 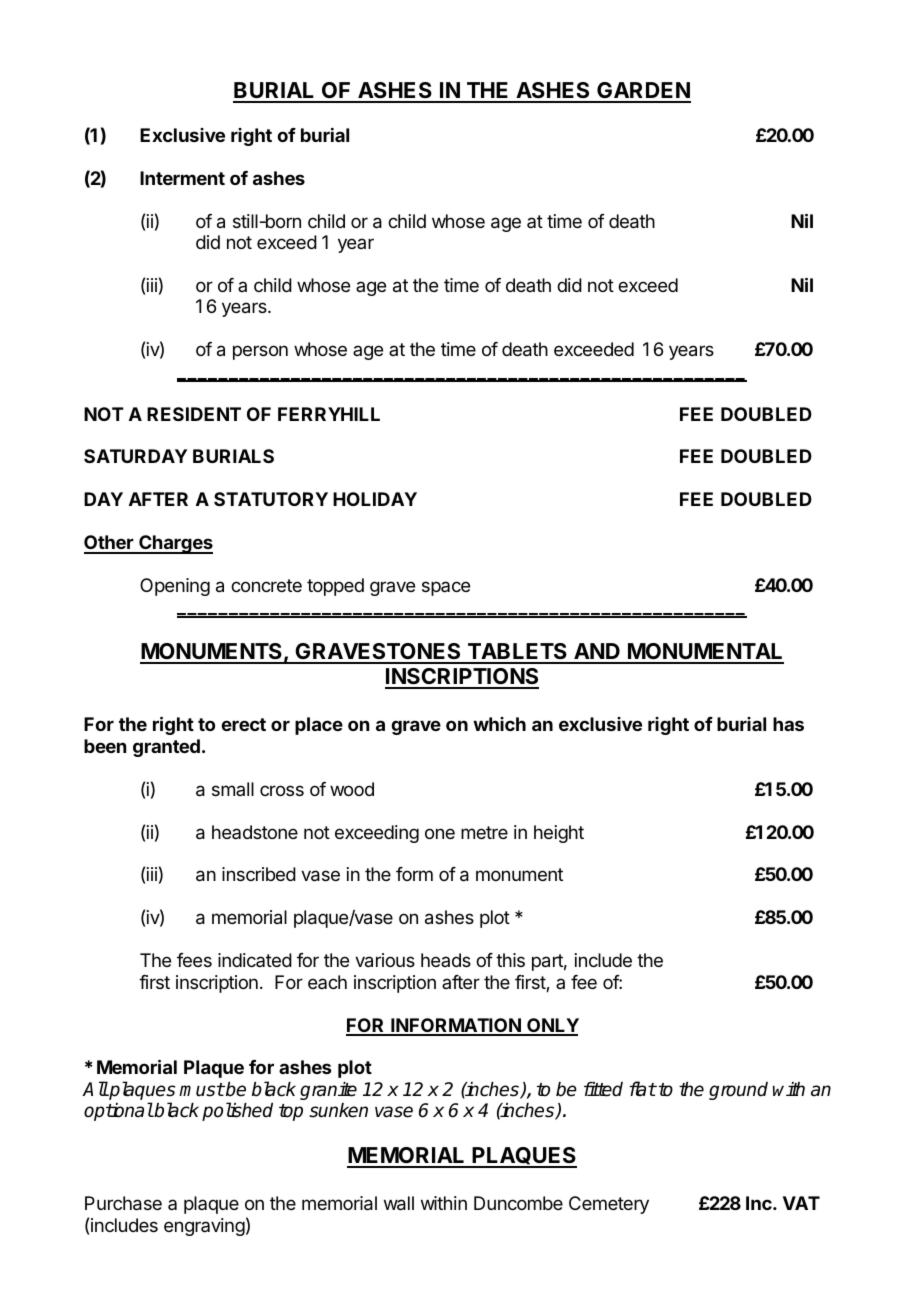 I want to click on Interment, so click(x=182, y=178).
